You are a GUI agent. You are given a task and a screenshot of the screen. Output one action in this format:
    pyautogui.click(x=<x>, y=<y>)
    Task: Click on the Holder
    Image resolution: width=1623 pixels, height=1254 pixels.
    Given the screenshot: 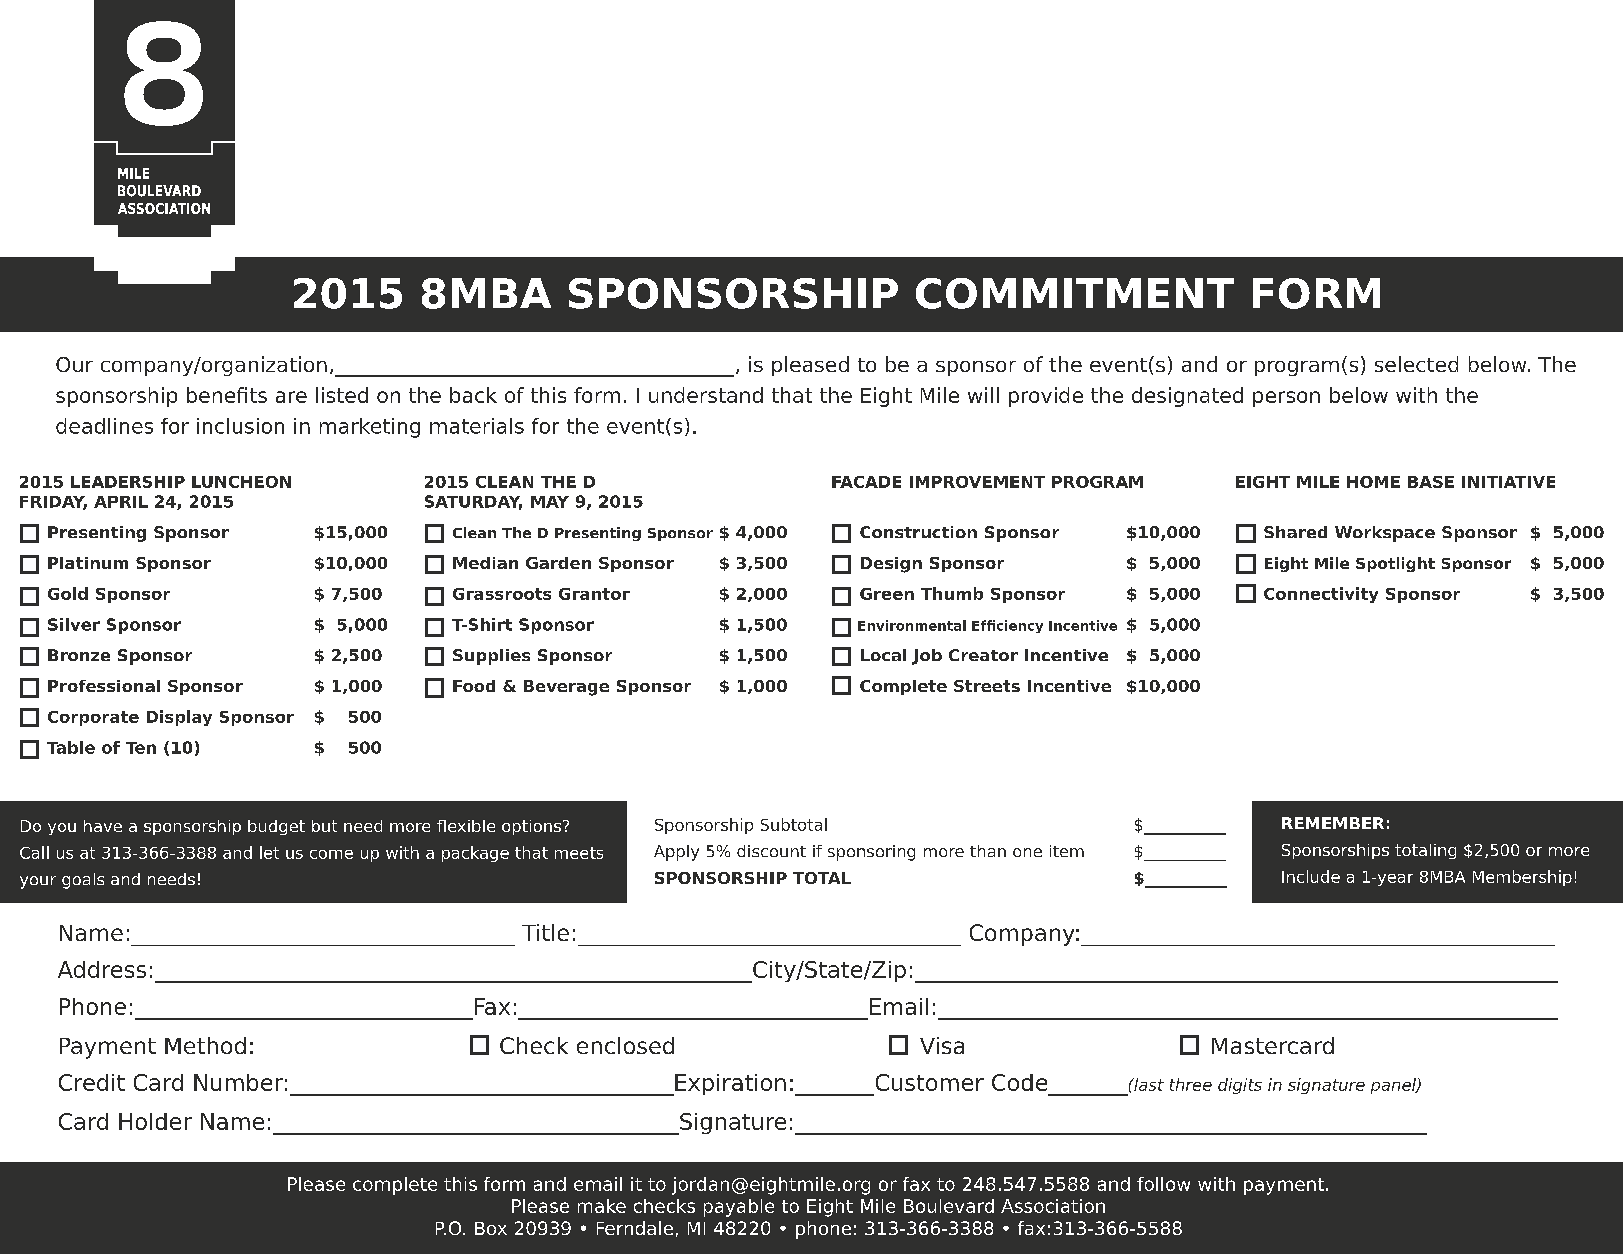 What is the action you would take?
    pyautogui.click(x=155, y=1121)
